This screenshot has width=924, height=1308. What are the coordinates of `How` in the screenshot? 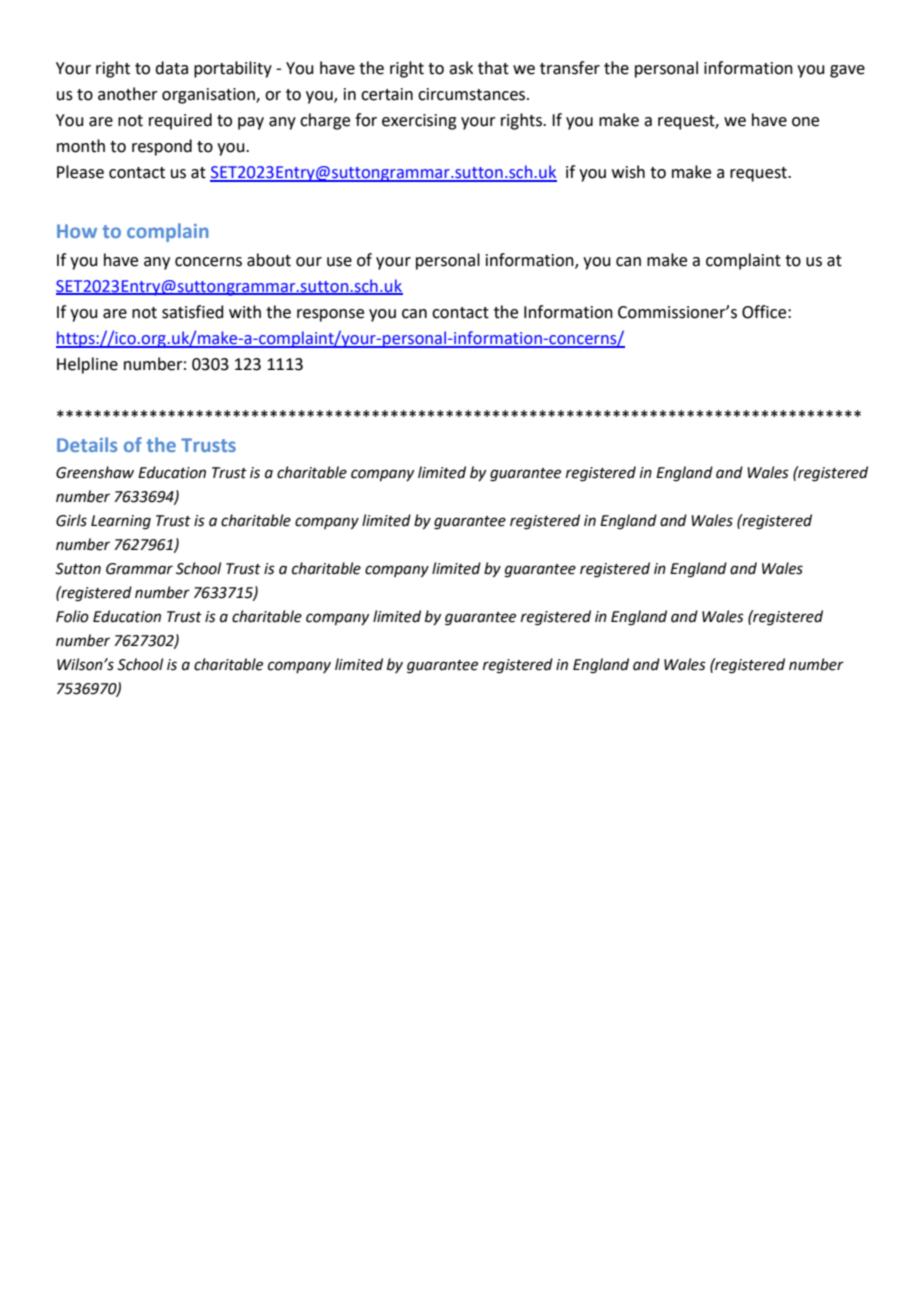 It's located at (77, 231).
